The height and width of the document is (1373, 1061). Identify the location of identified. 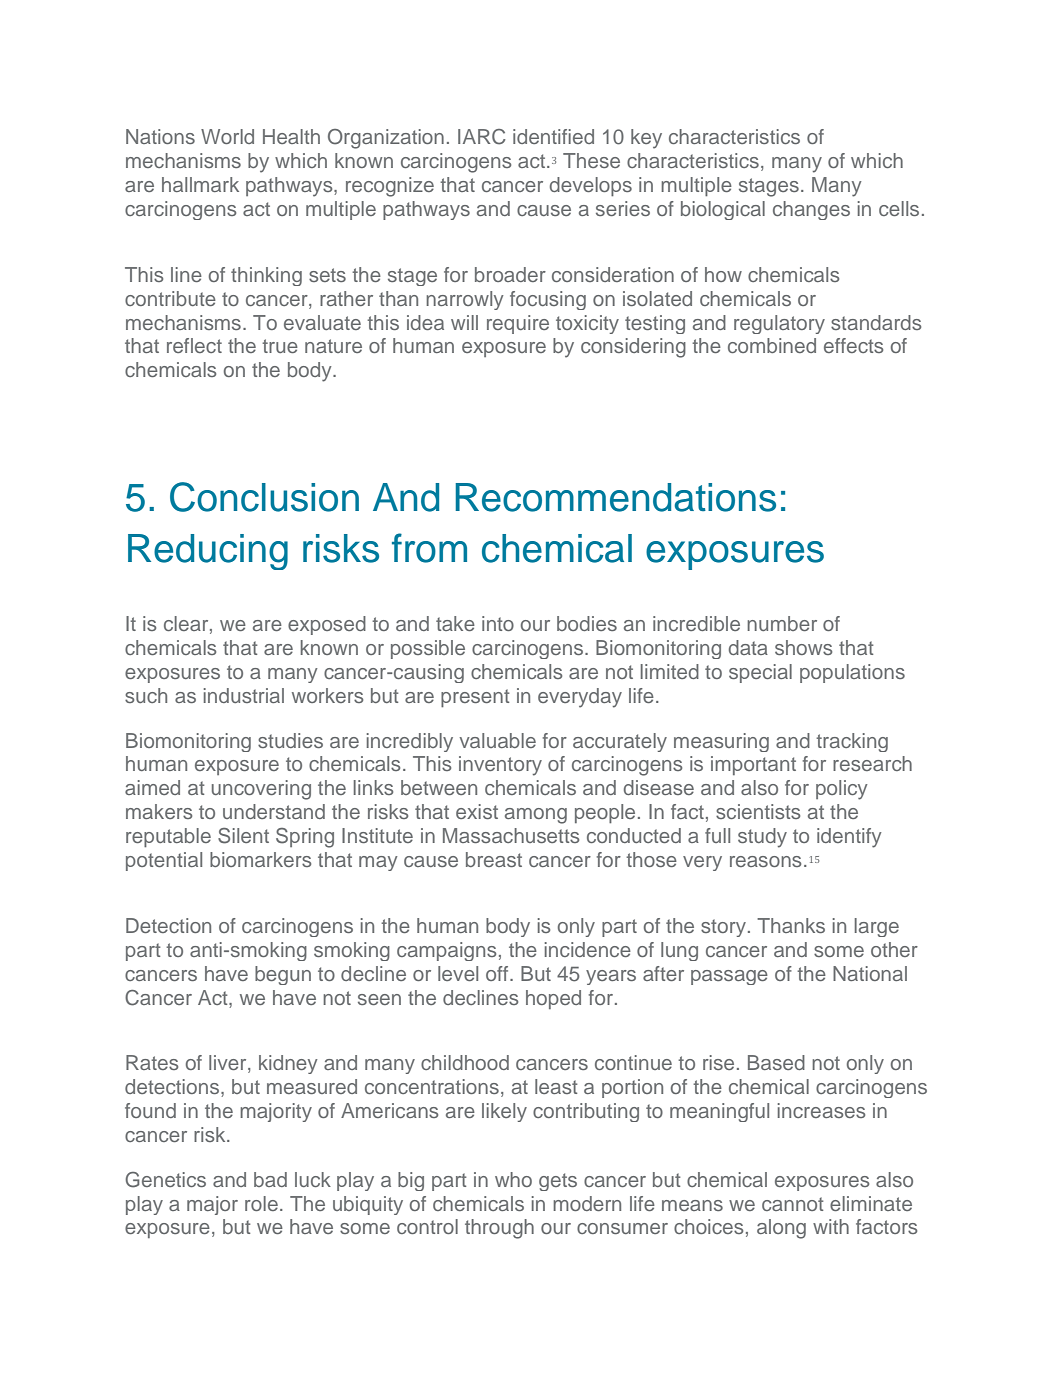
(553, 136).
